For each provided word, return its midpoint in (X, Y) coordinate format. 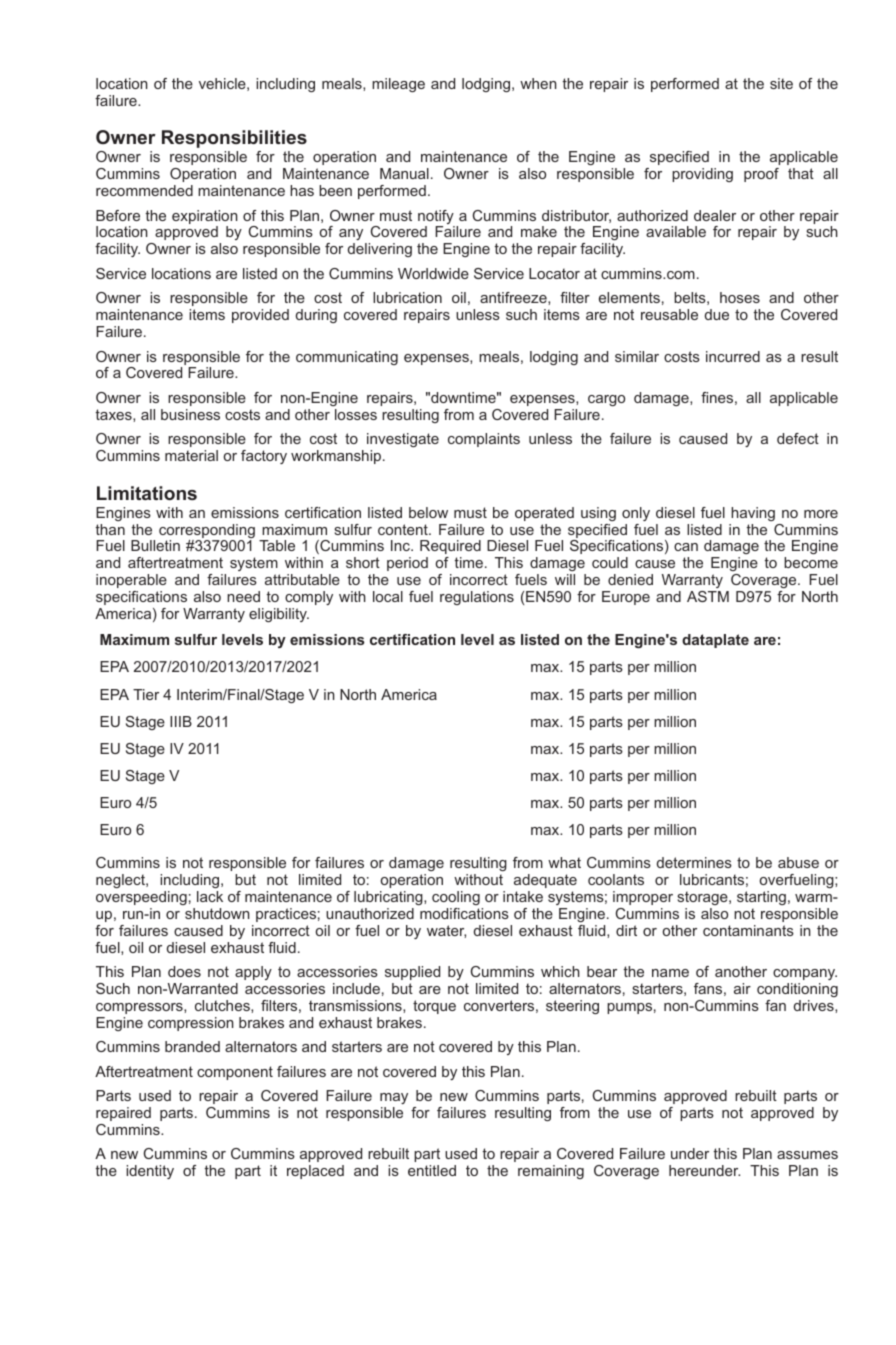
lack (210, 896)
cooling (456, 898)
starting (761, 898)
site (781, 83)
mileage (398, 85)
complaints (484, 440)
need (243, 596)
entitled (432, 1170)
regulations (477, 598)
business (190, 414)
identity (150, 1172)
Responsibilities (234, 139)
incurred (733, 356)
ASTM (708, 596)
